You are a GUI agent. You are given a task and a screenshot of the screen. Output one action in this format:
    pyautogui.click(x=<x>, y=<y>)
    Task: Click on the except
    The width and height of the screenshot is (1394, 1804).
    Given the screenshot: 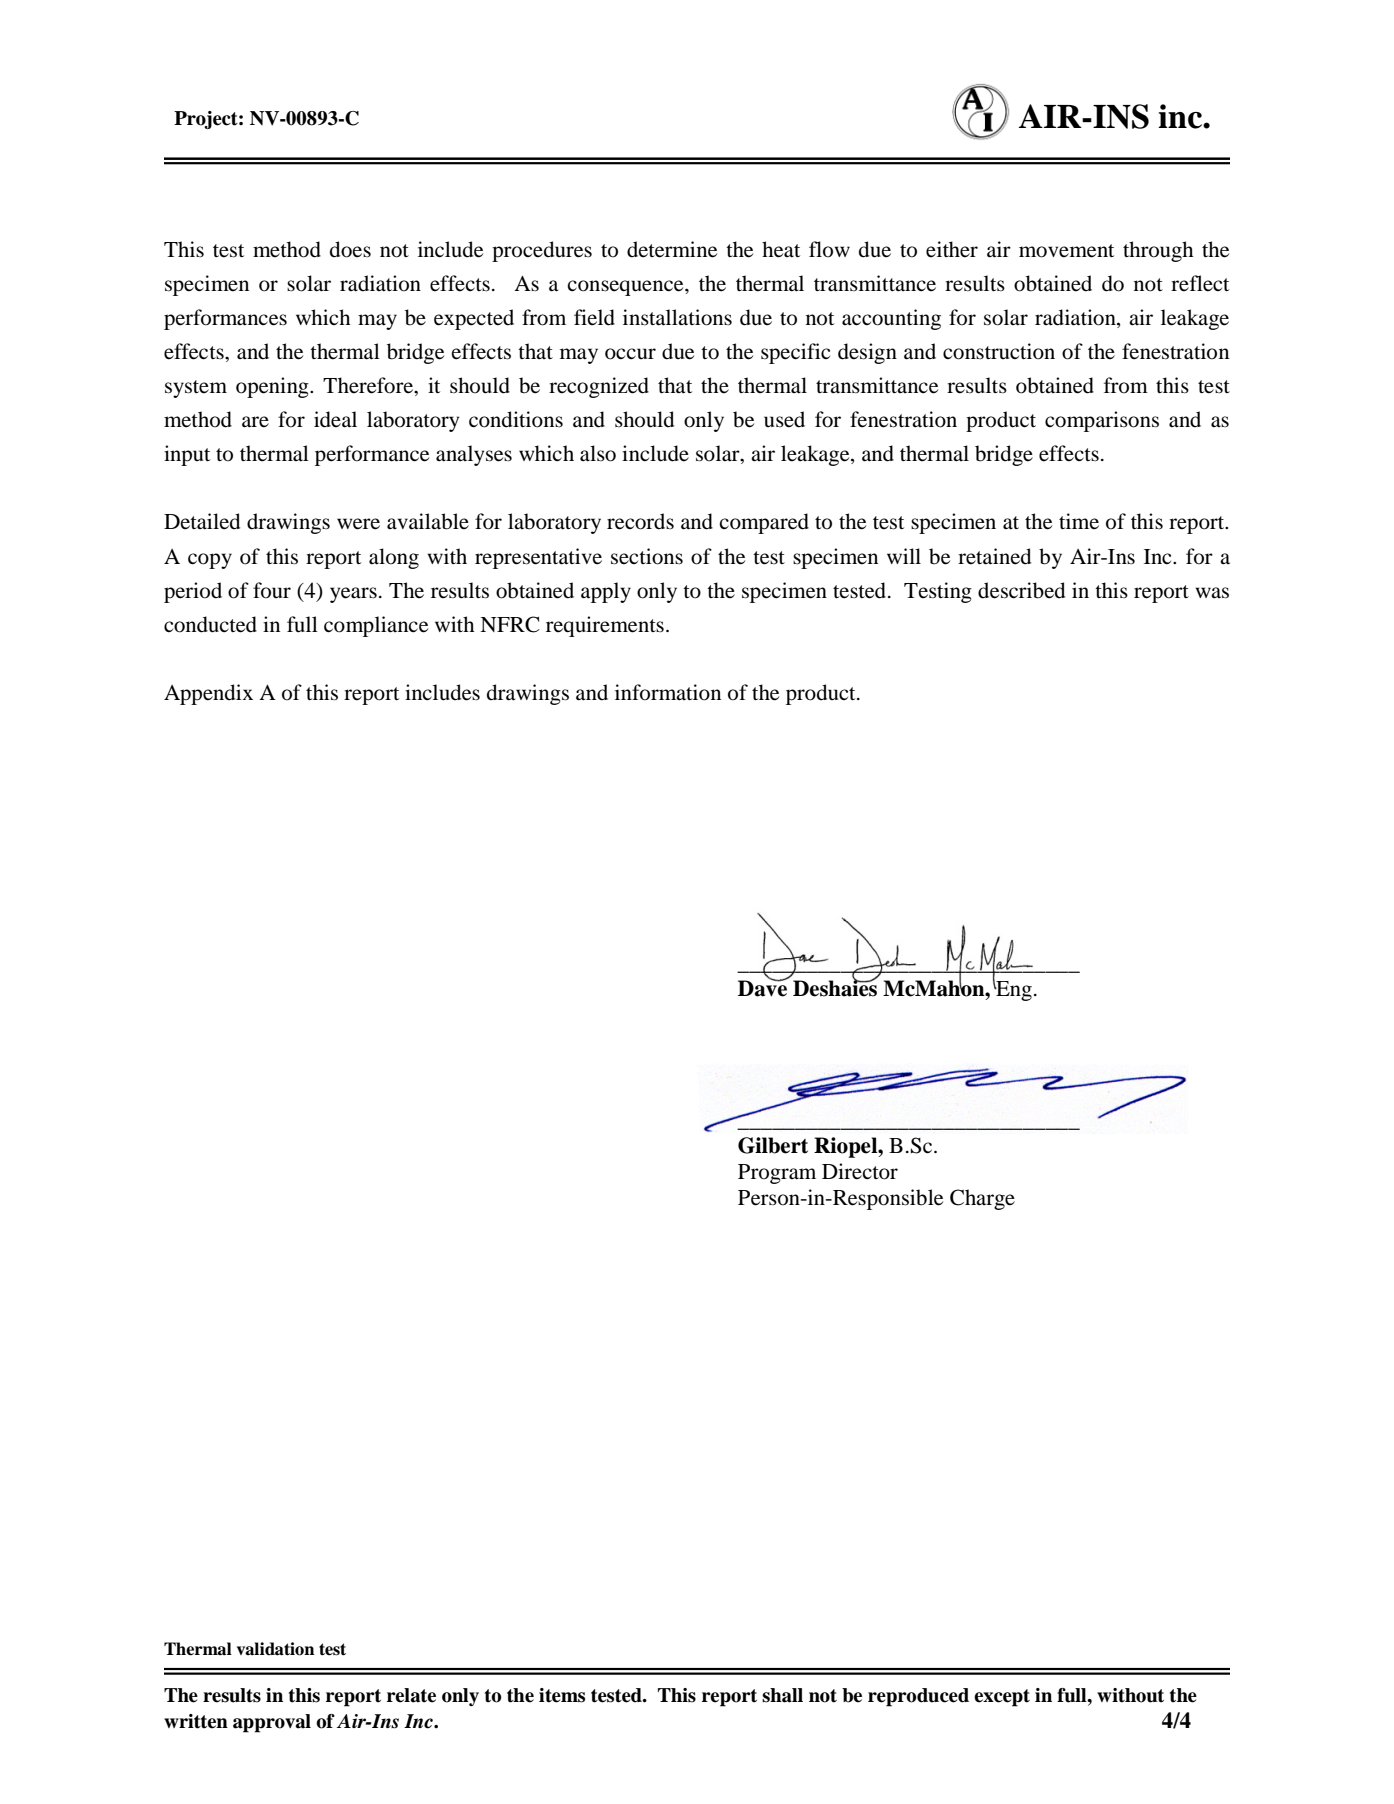 What is the action you would take?
    pyautogui.click(x=1002, y=1698)
